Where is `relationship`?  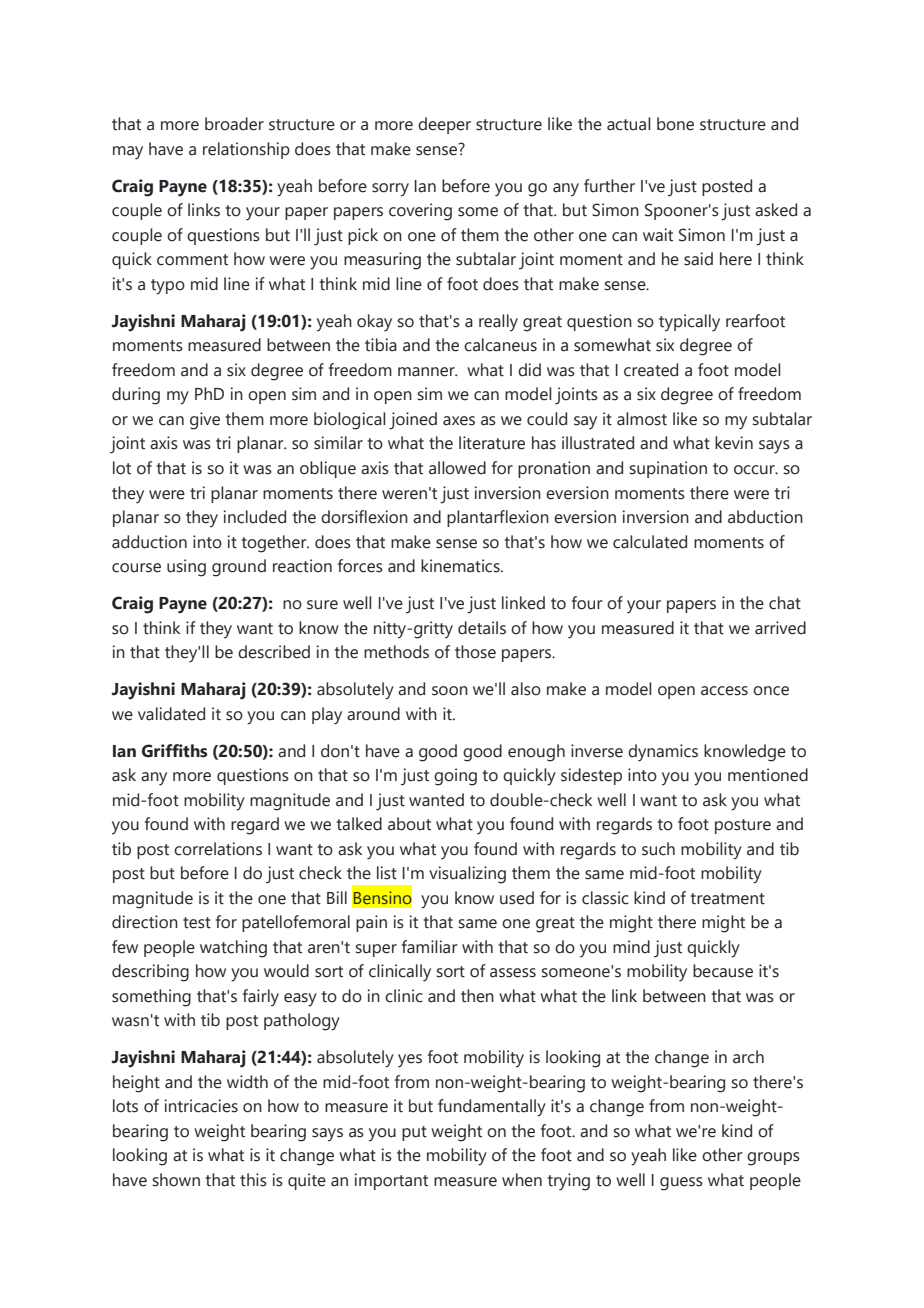 relationship is located at coordinates (246, 150).
